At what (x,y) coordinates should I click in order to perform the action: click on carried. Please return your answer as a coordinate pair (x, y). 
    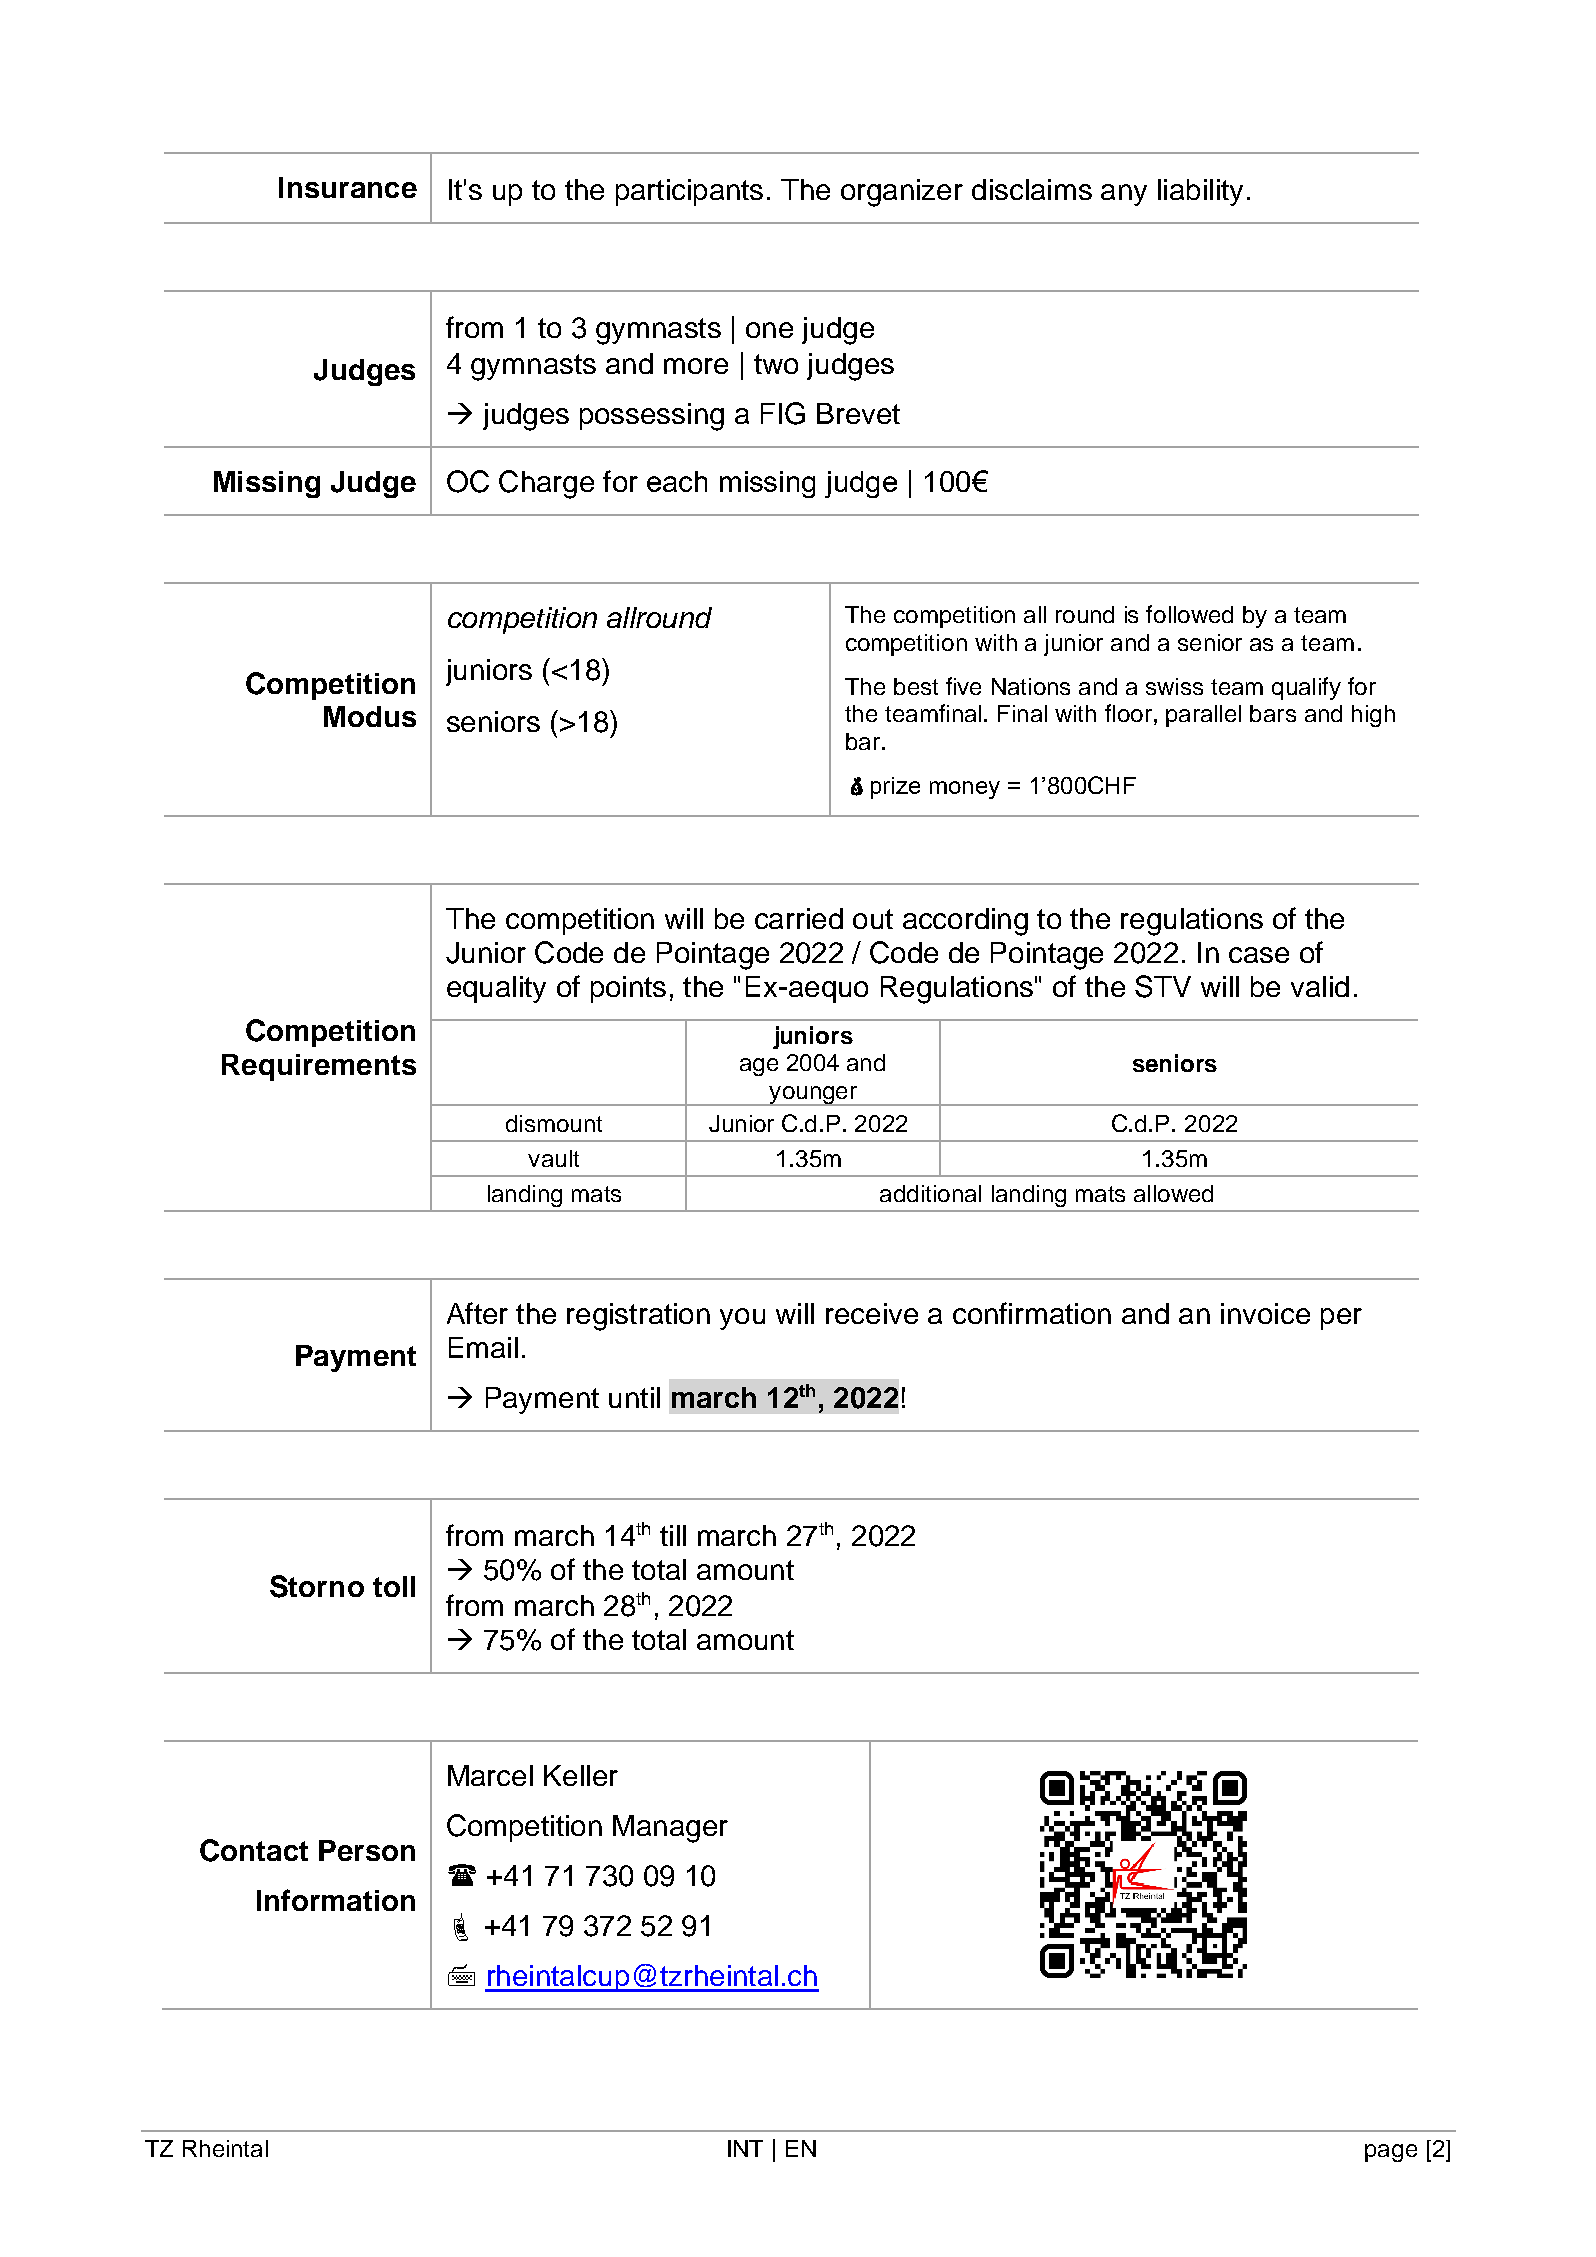
    Looking at the image, I should click on (799, 918).
